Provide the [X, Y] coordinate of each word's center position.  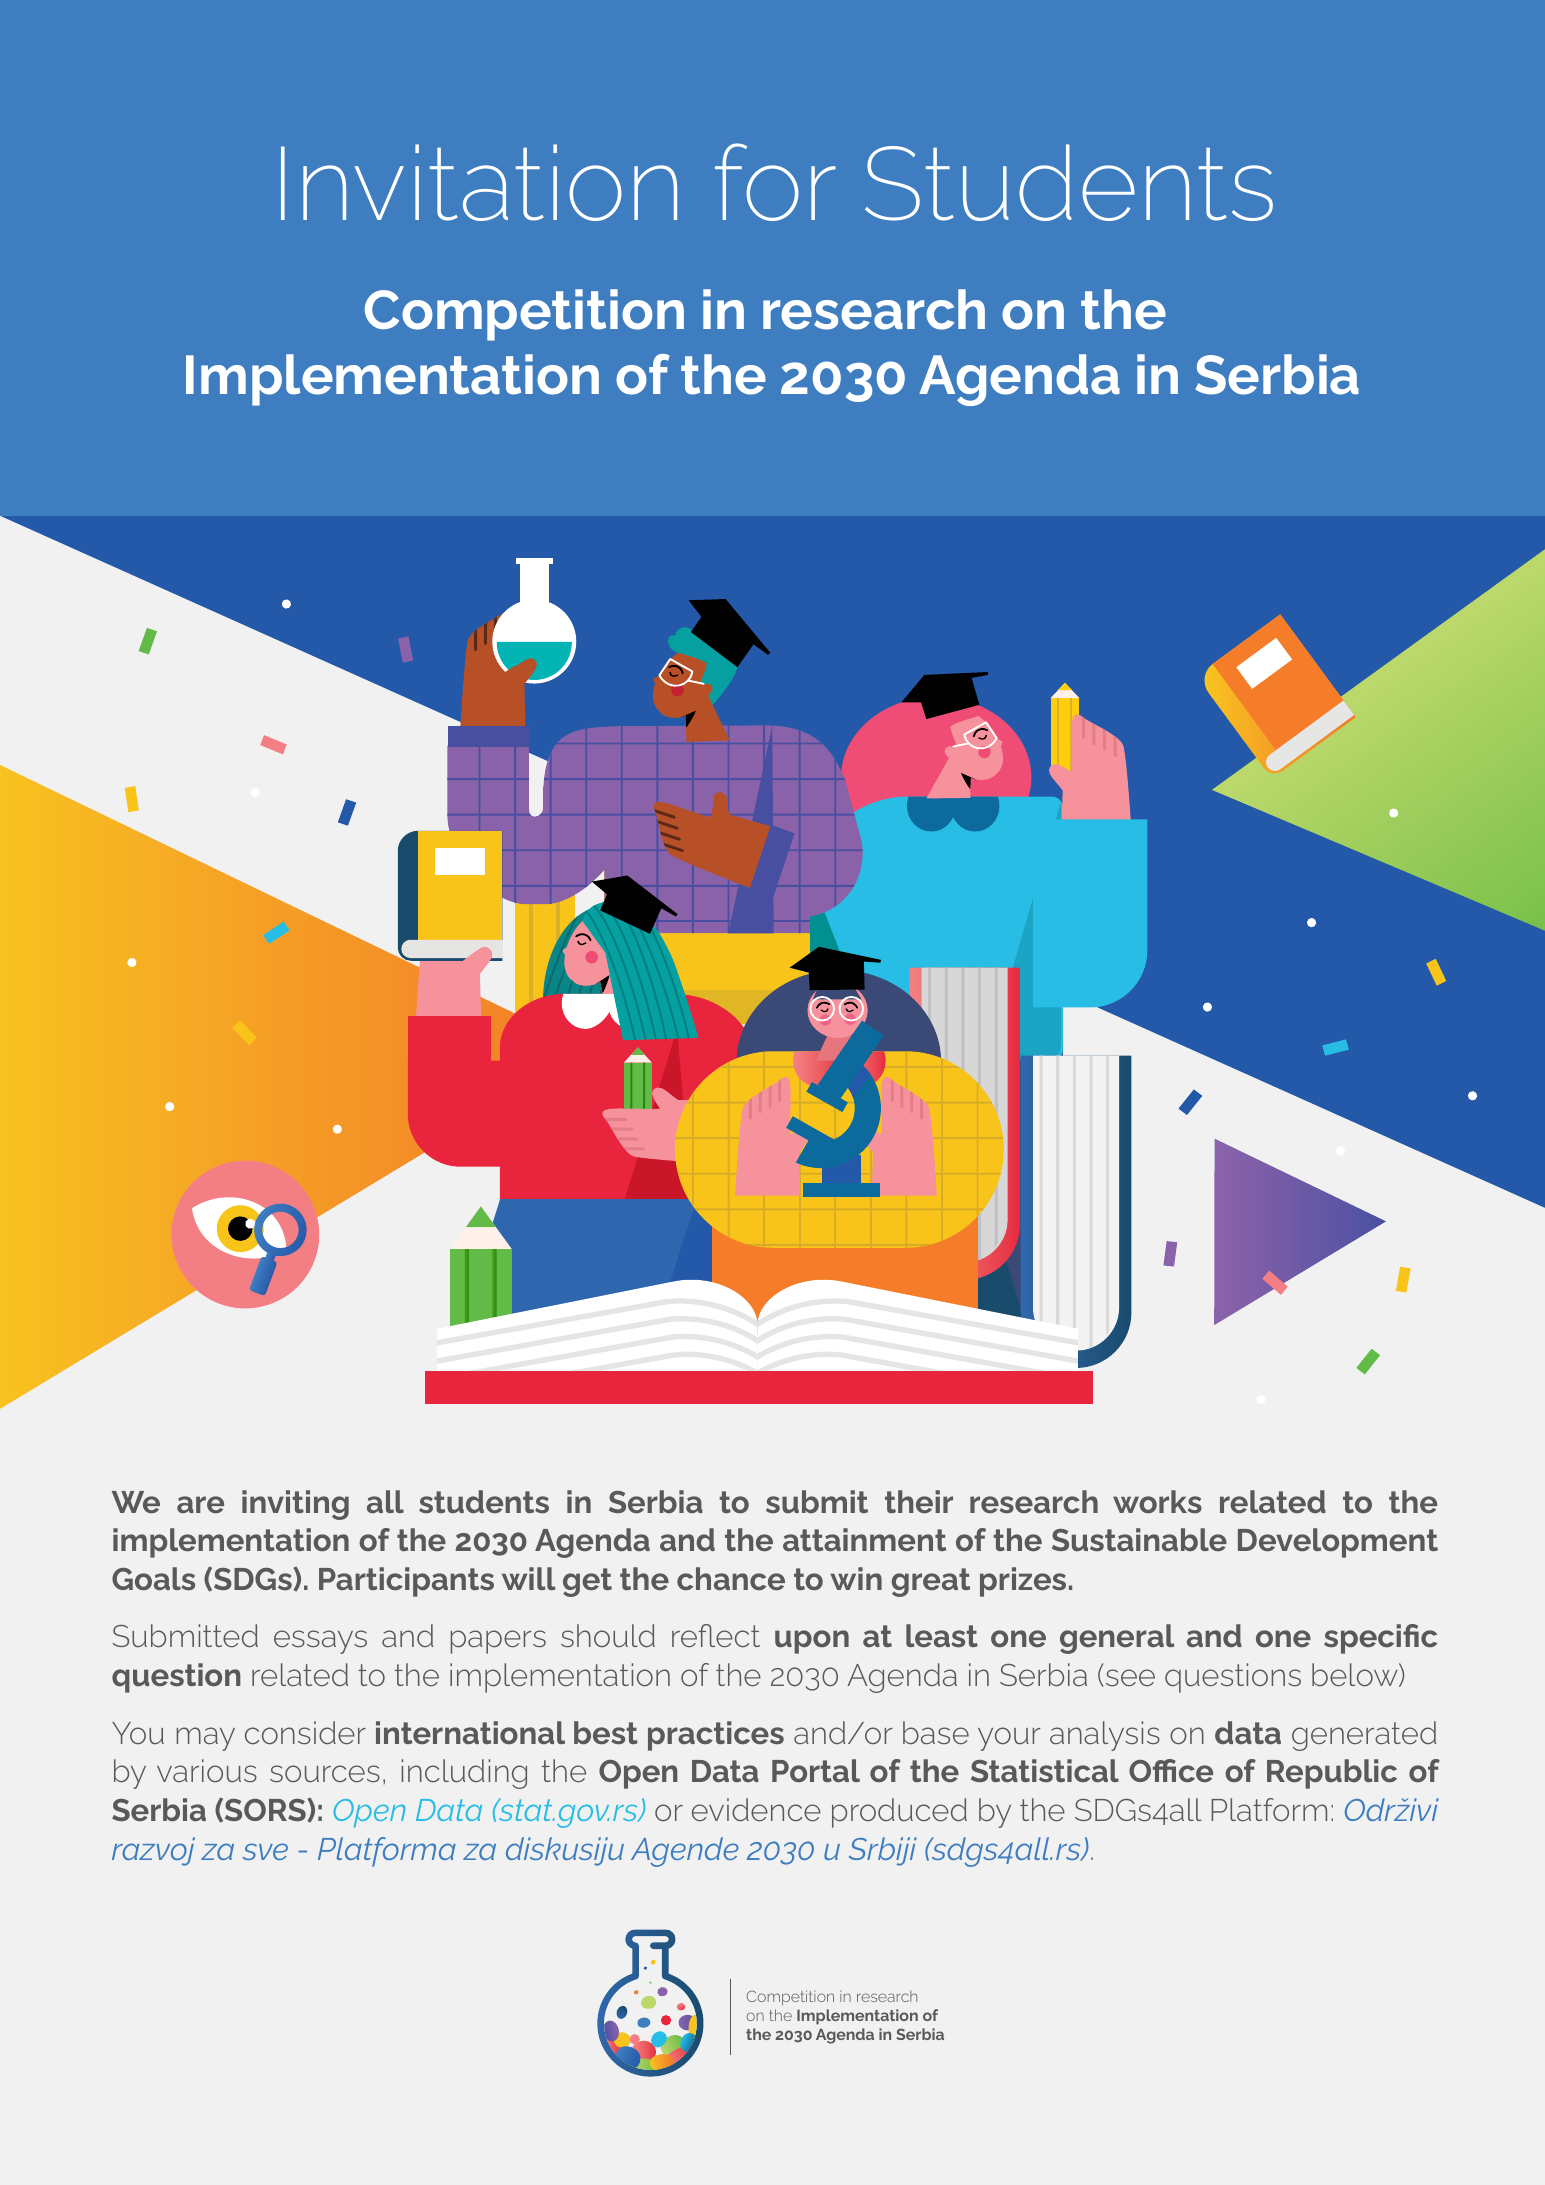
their [919, 1501]
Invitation [479, 182]
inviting [295, 1505]
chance [731, 1578]
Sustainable [1139, 1539]
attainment [864, 1539]
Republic [1332, 1774]
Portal [816, 1770]
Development [1338, 1543]
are [200, 1504]
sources [325, 1773]
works [1157, 1501]
